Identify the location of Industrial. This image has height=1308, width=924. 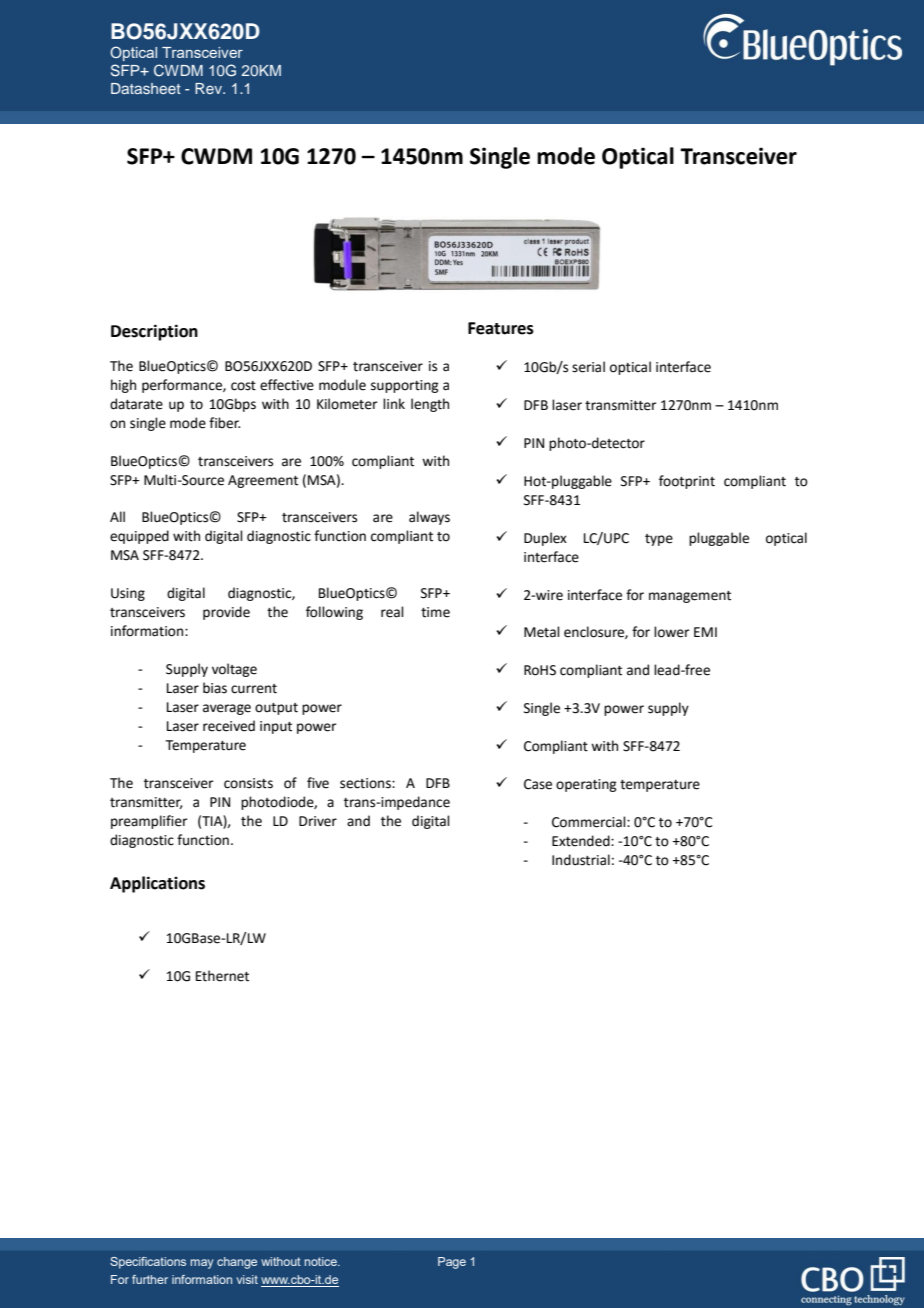
(581, 860).
